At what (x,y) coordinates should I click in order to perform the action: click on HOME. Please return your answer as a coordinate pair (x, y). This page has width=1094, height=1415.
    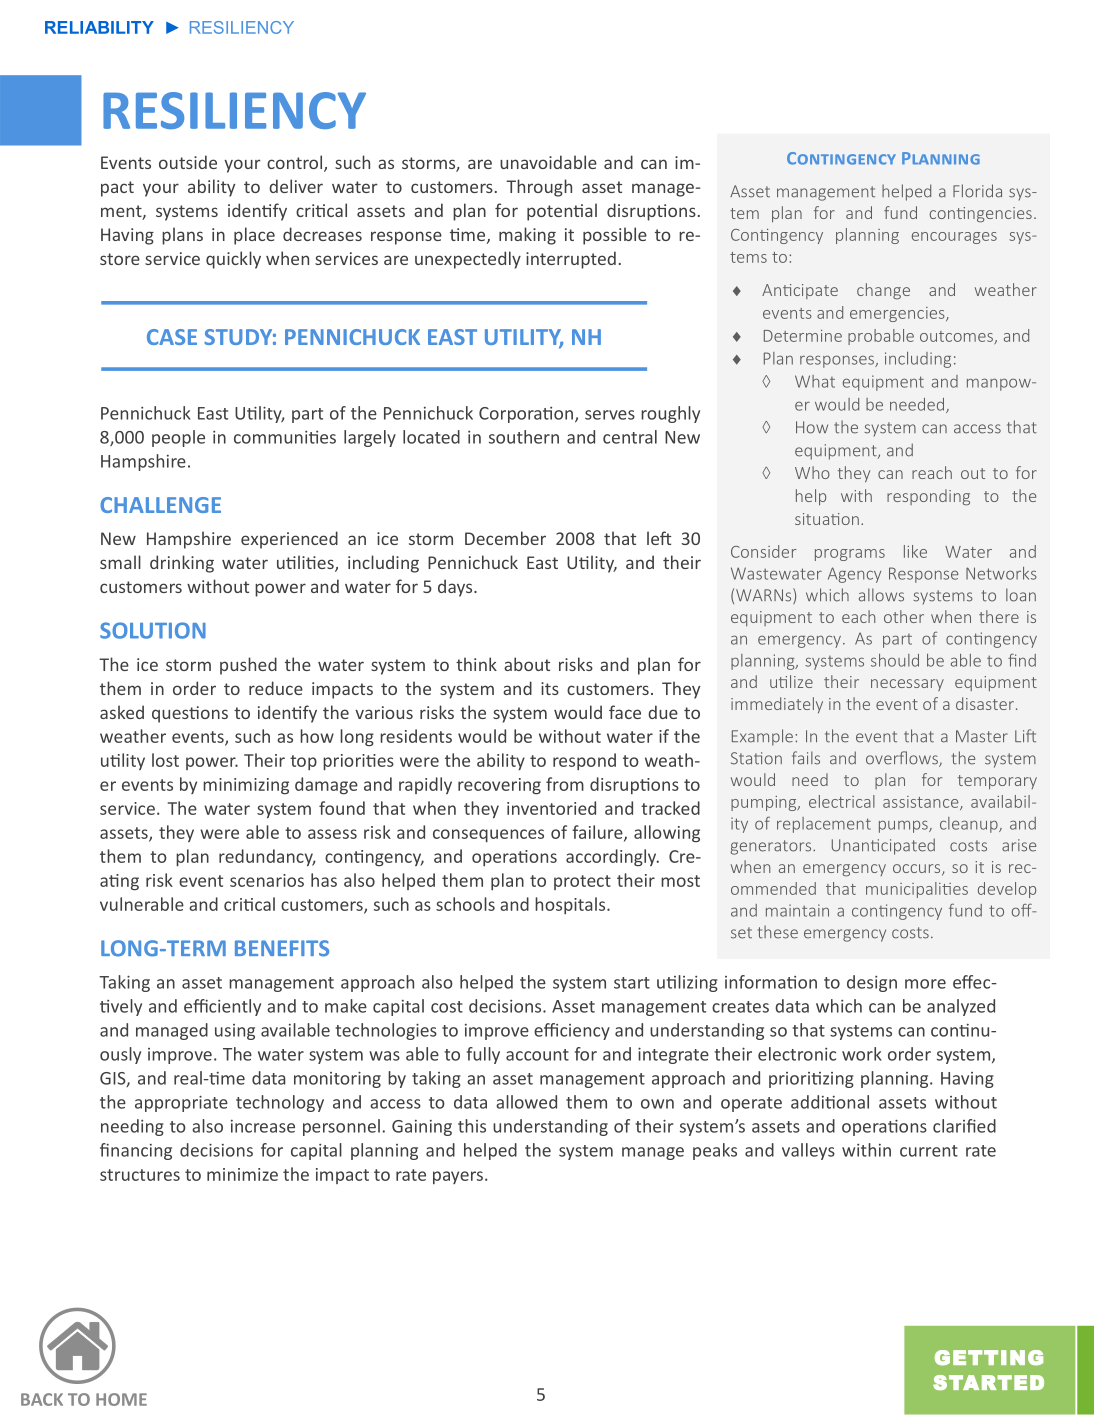
    Looking at the image, I should click on (121, 1399).
